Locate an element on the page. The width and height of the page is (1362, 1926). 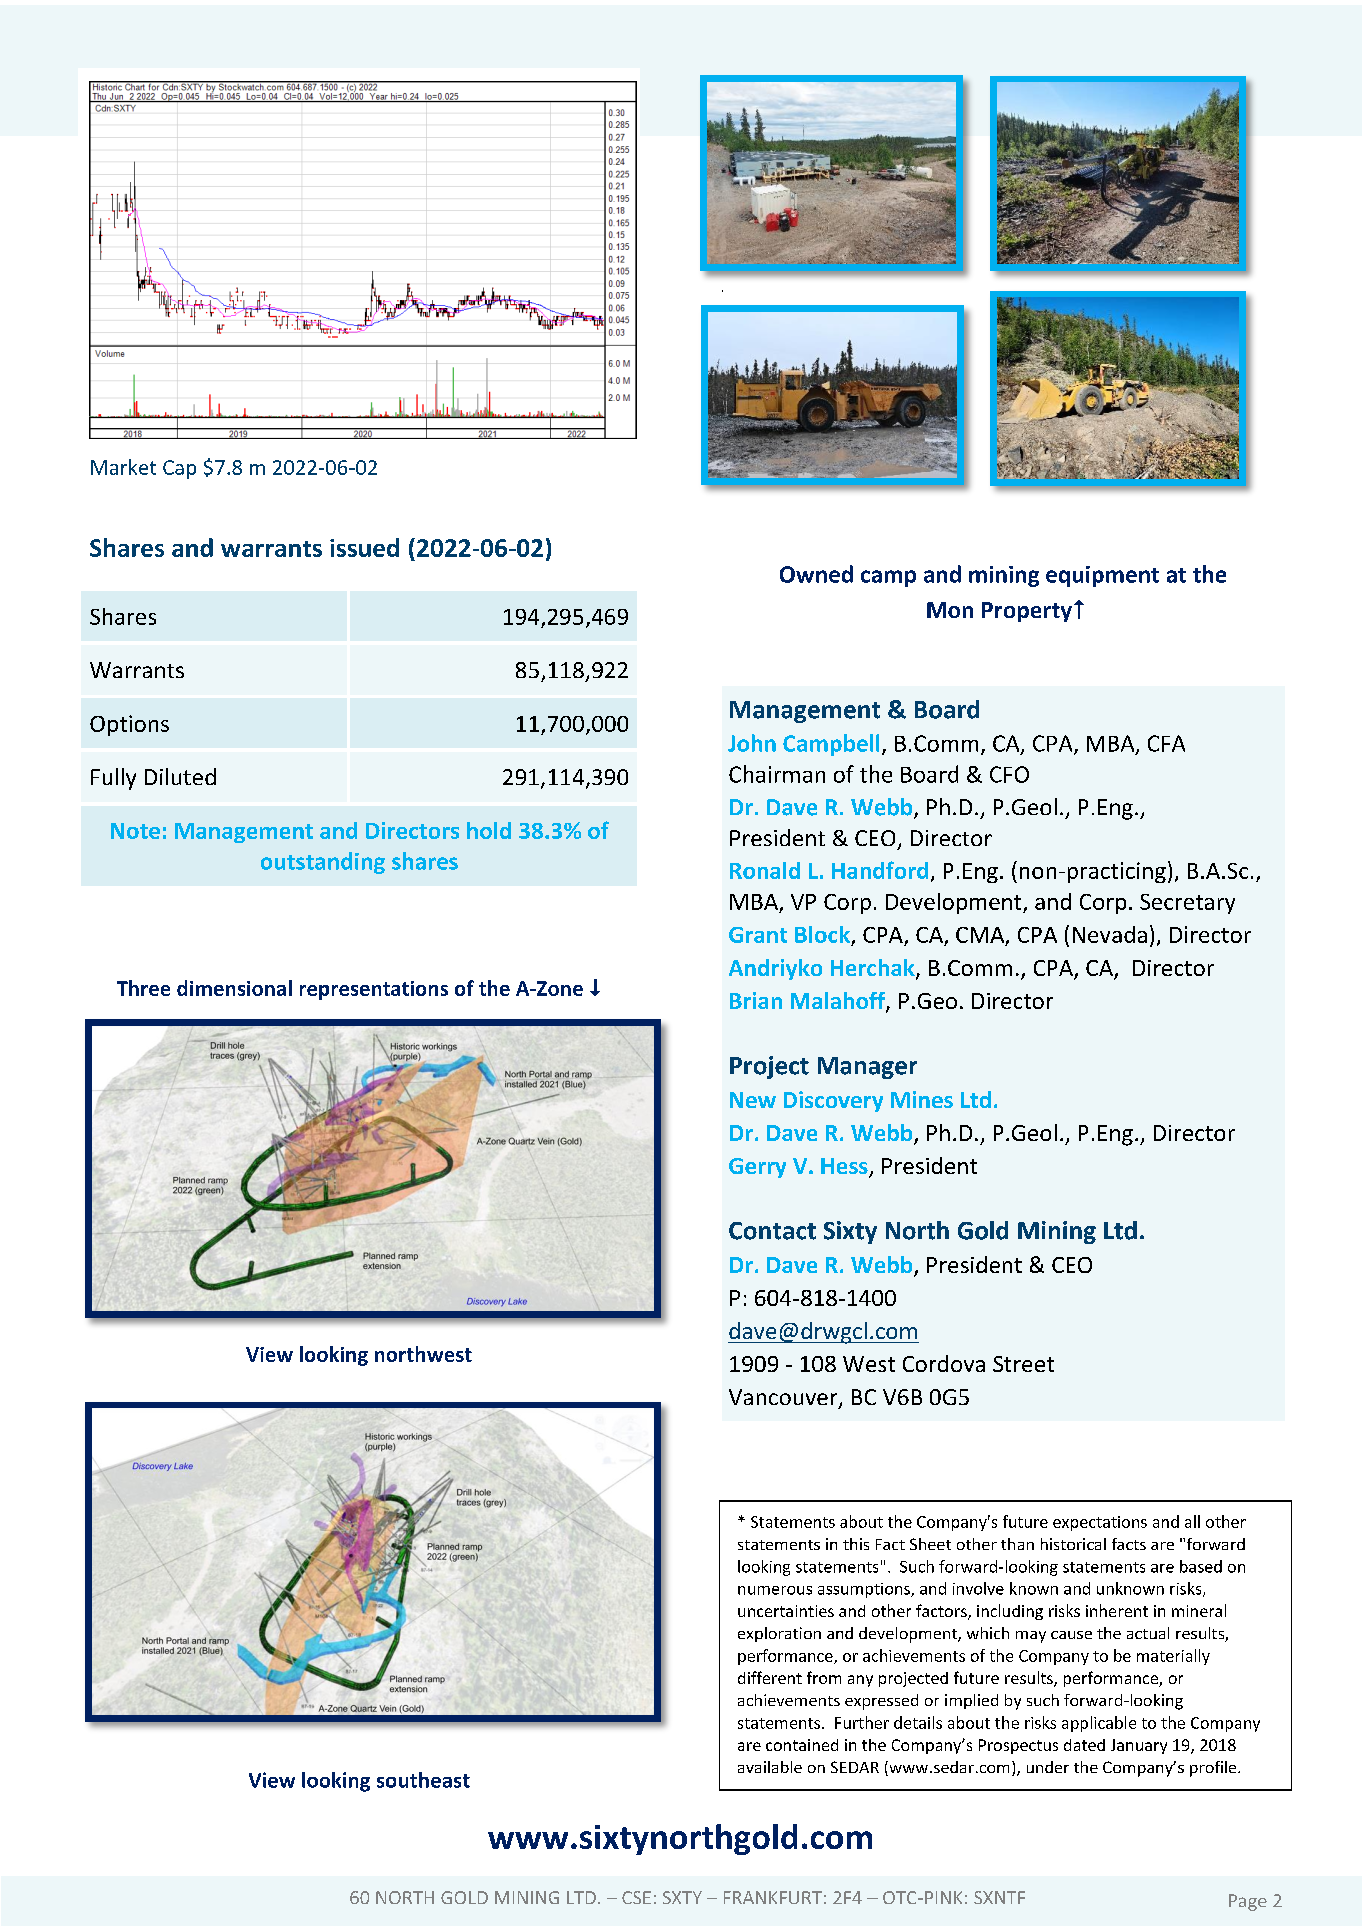
dimensional is located at coordinates (234, 988).
